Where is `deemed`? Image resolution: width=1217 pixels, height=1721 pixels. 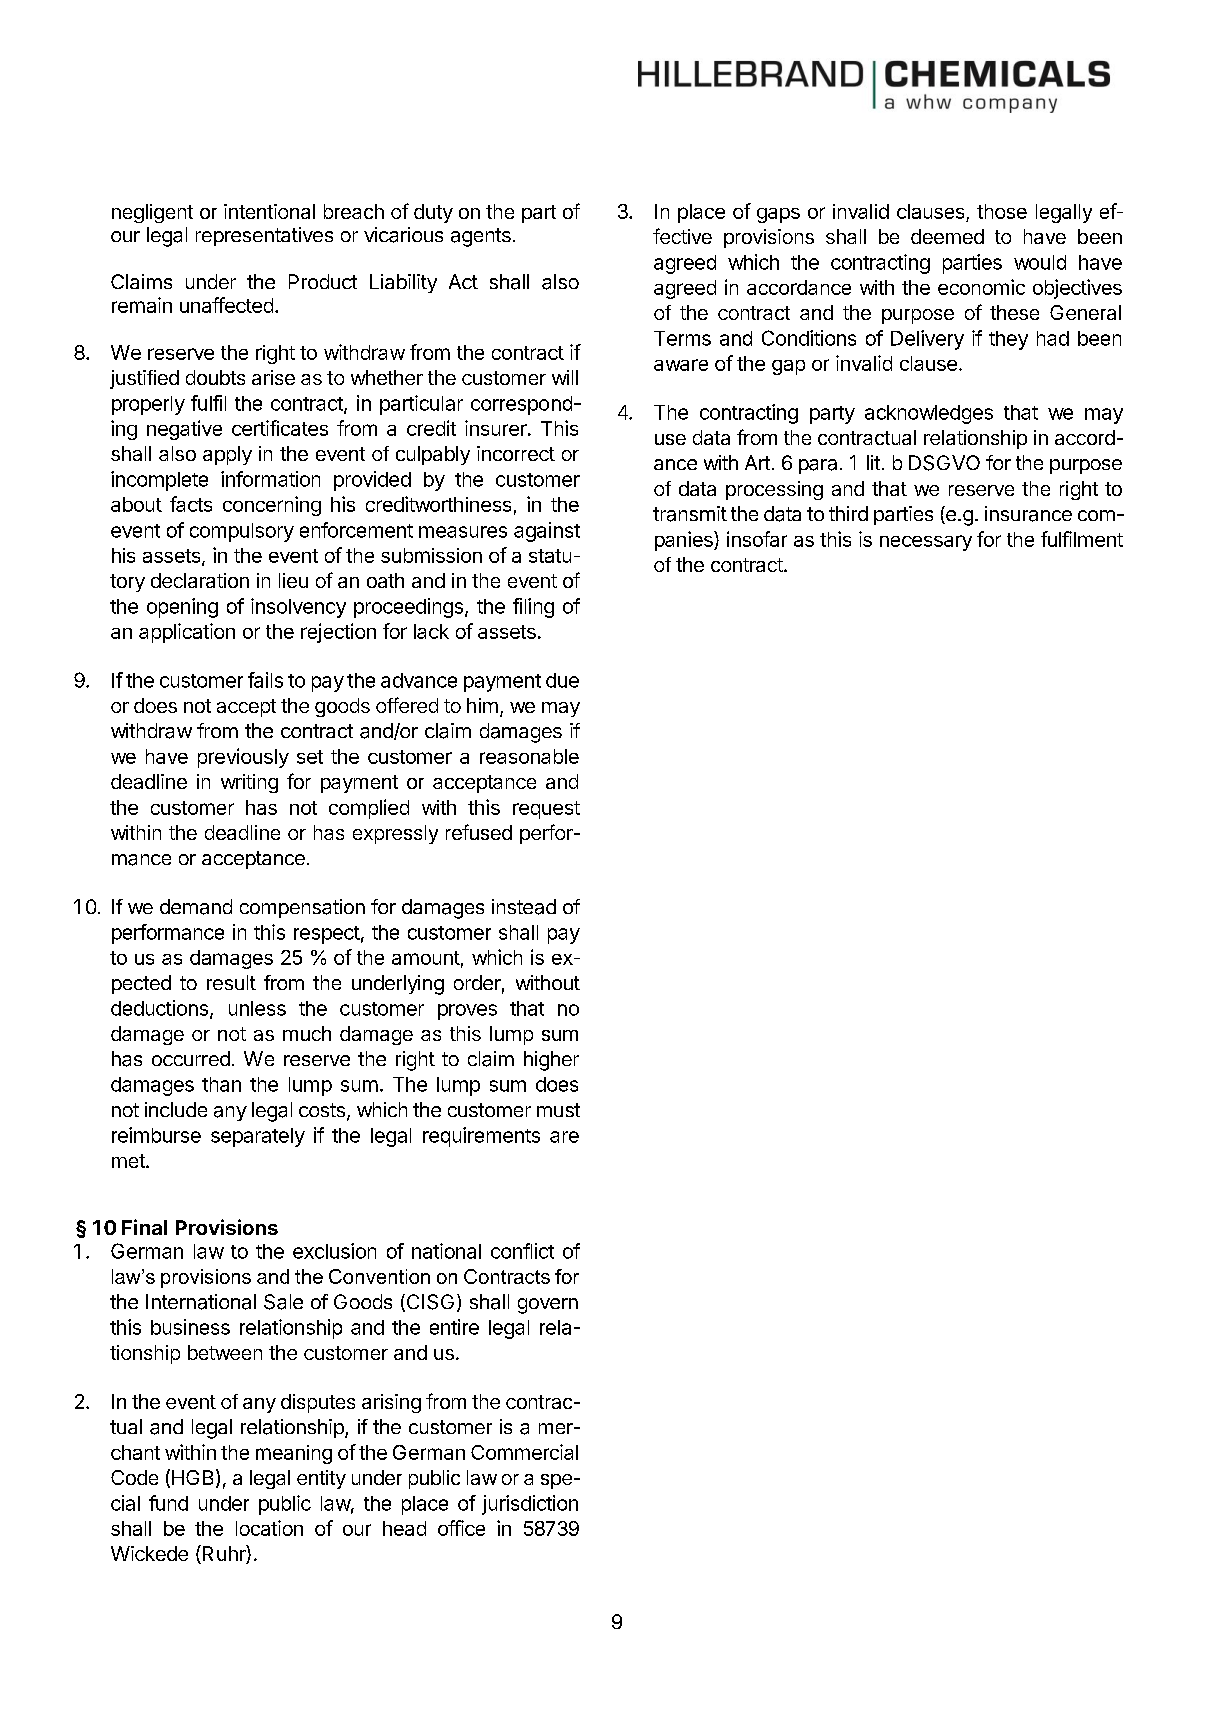 deemed is located at coordinates (947, 236).
